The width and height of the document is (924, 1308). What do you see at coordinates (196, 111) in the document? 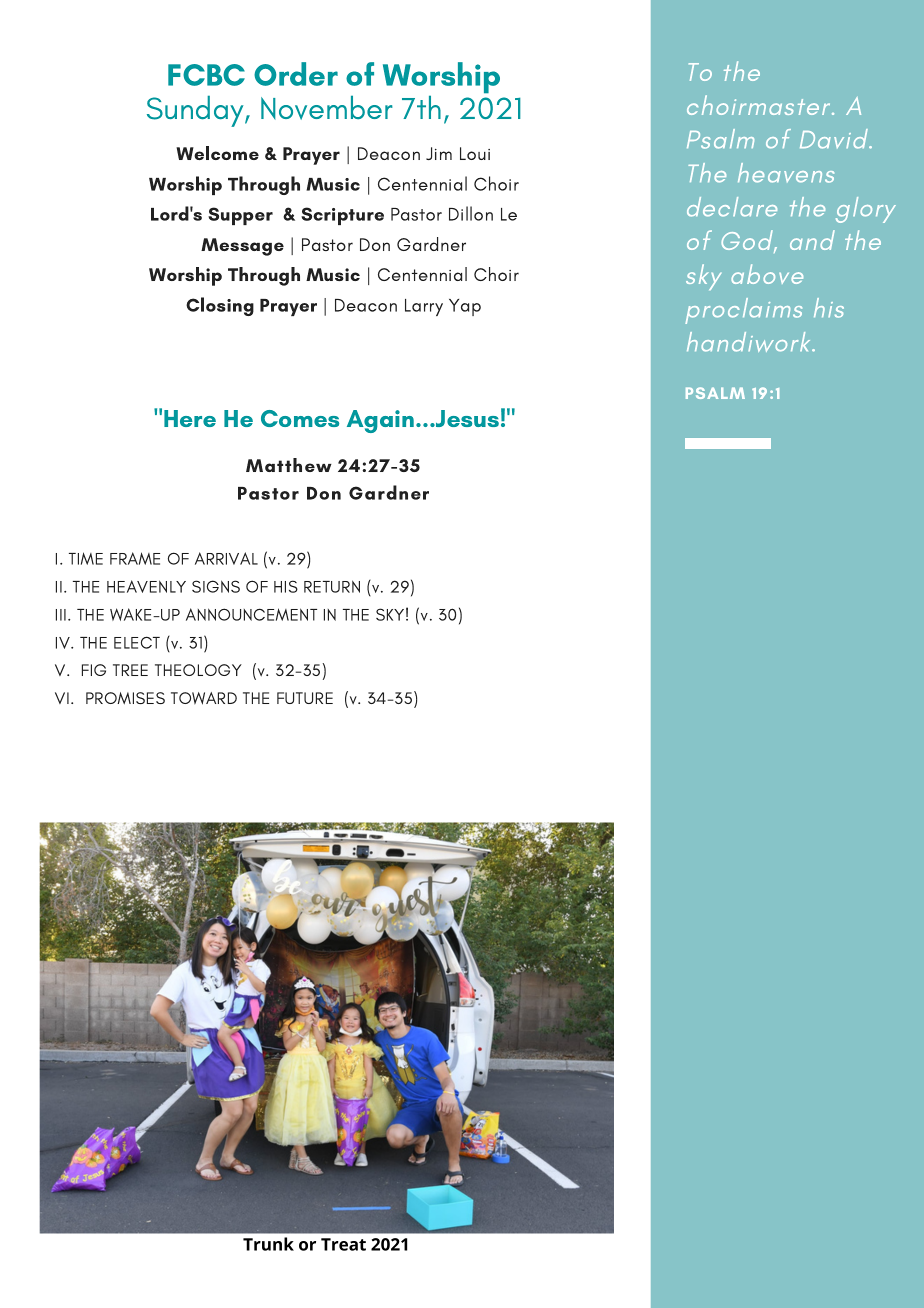
I see `Sunday` at bounding box center [196, 111].
